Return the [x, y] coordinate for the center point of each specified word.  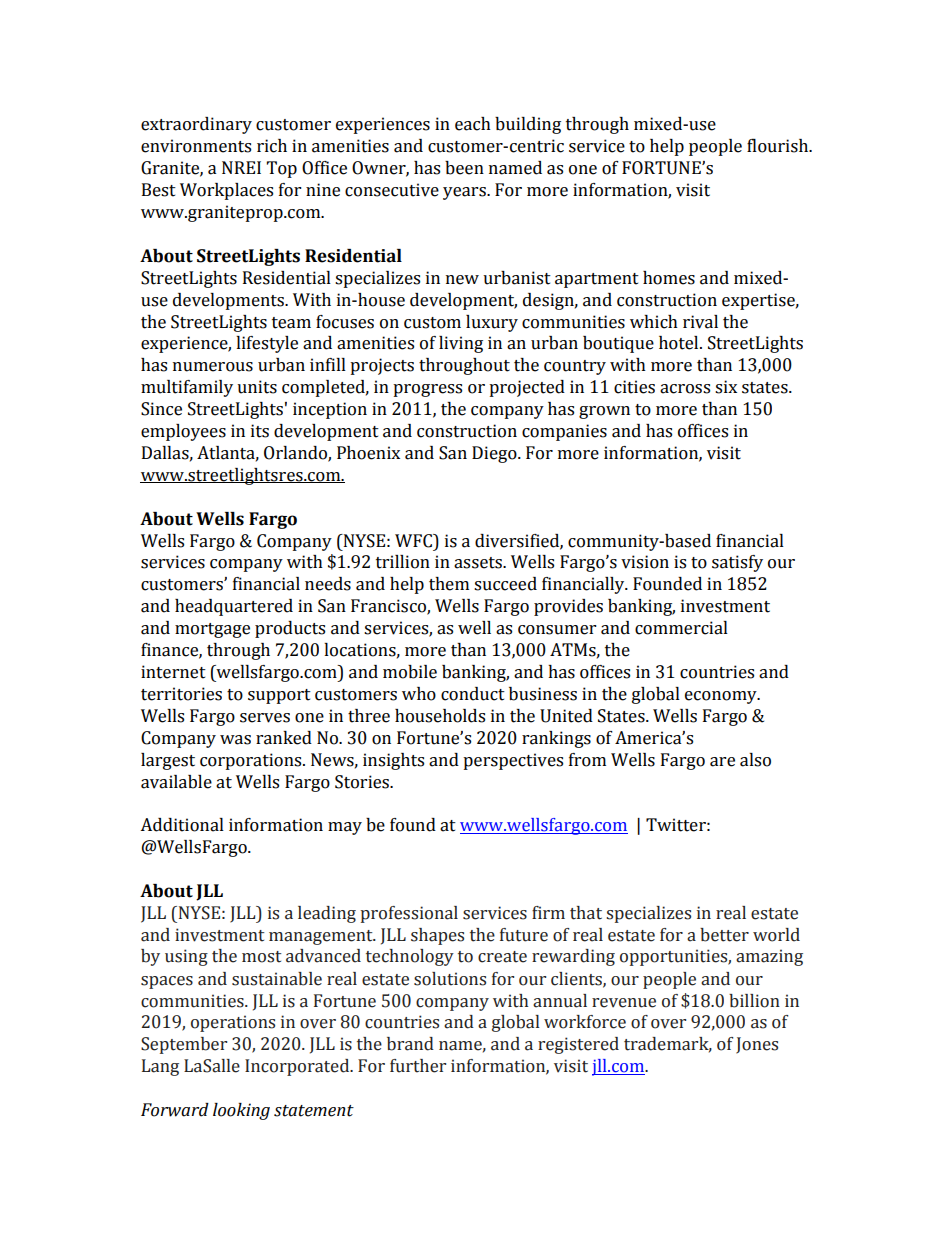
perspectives [513, 761]
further [418, 1066]
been [464, 168]
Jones [757, 1045]
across [685, 389]
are [722, 762]
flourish [779, 145]
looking [241, 1111]
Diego [495, 454]
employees [183, 432]
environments [196, 146]
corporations [252, 761]
